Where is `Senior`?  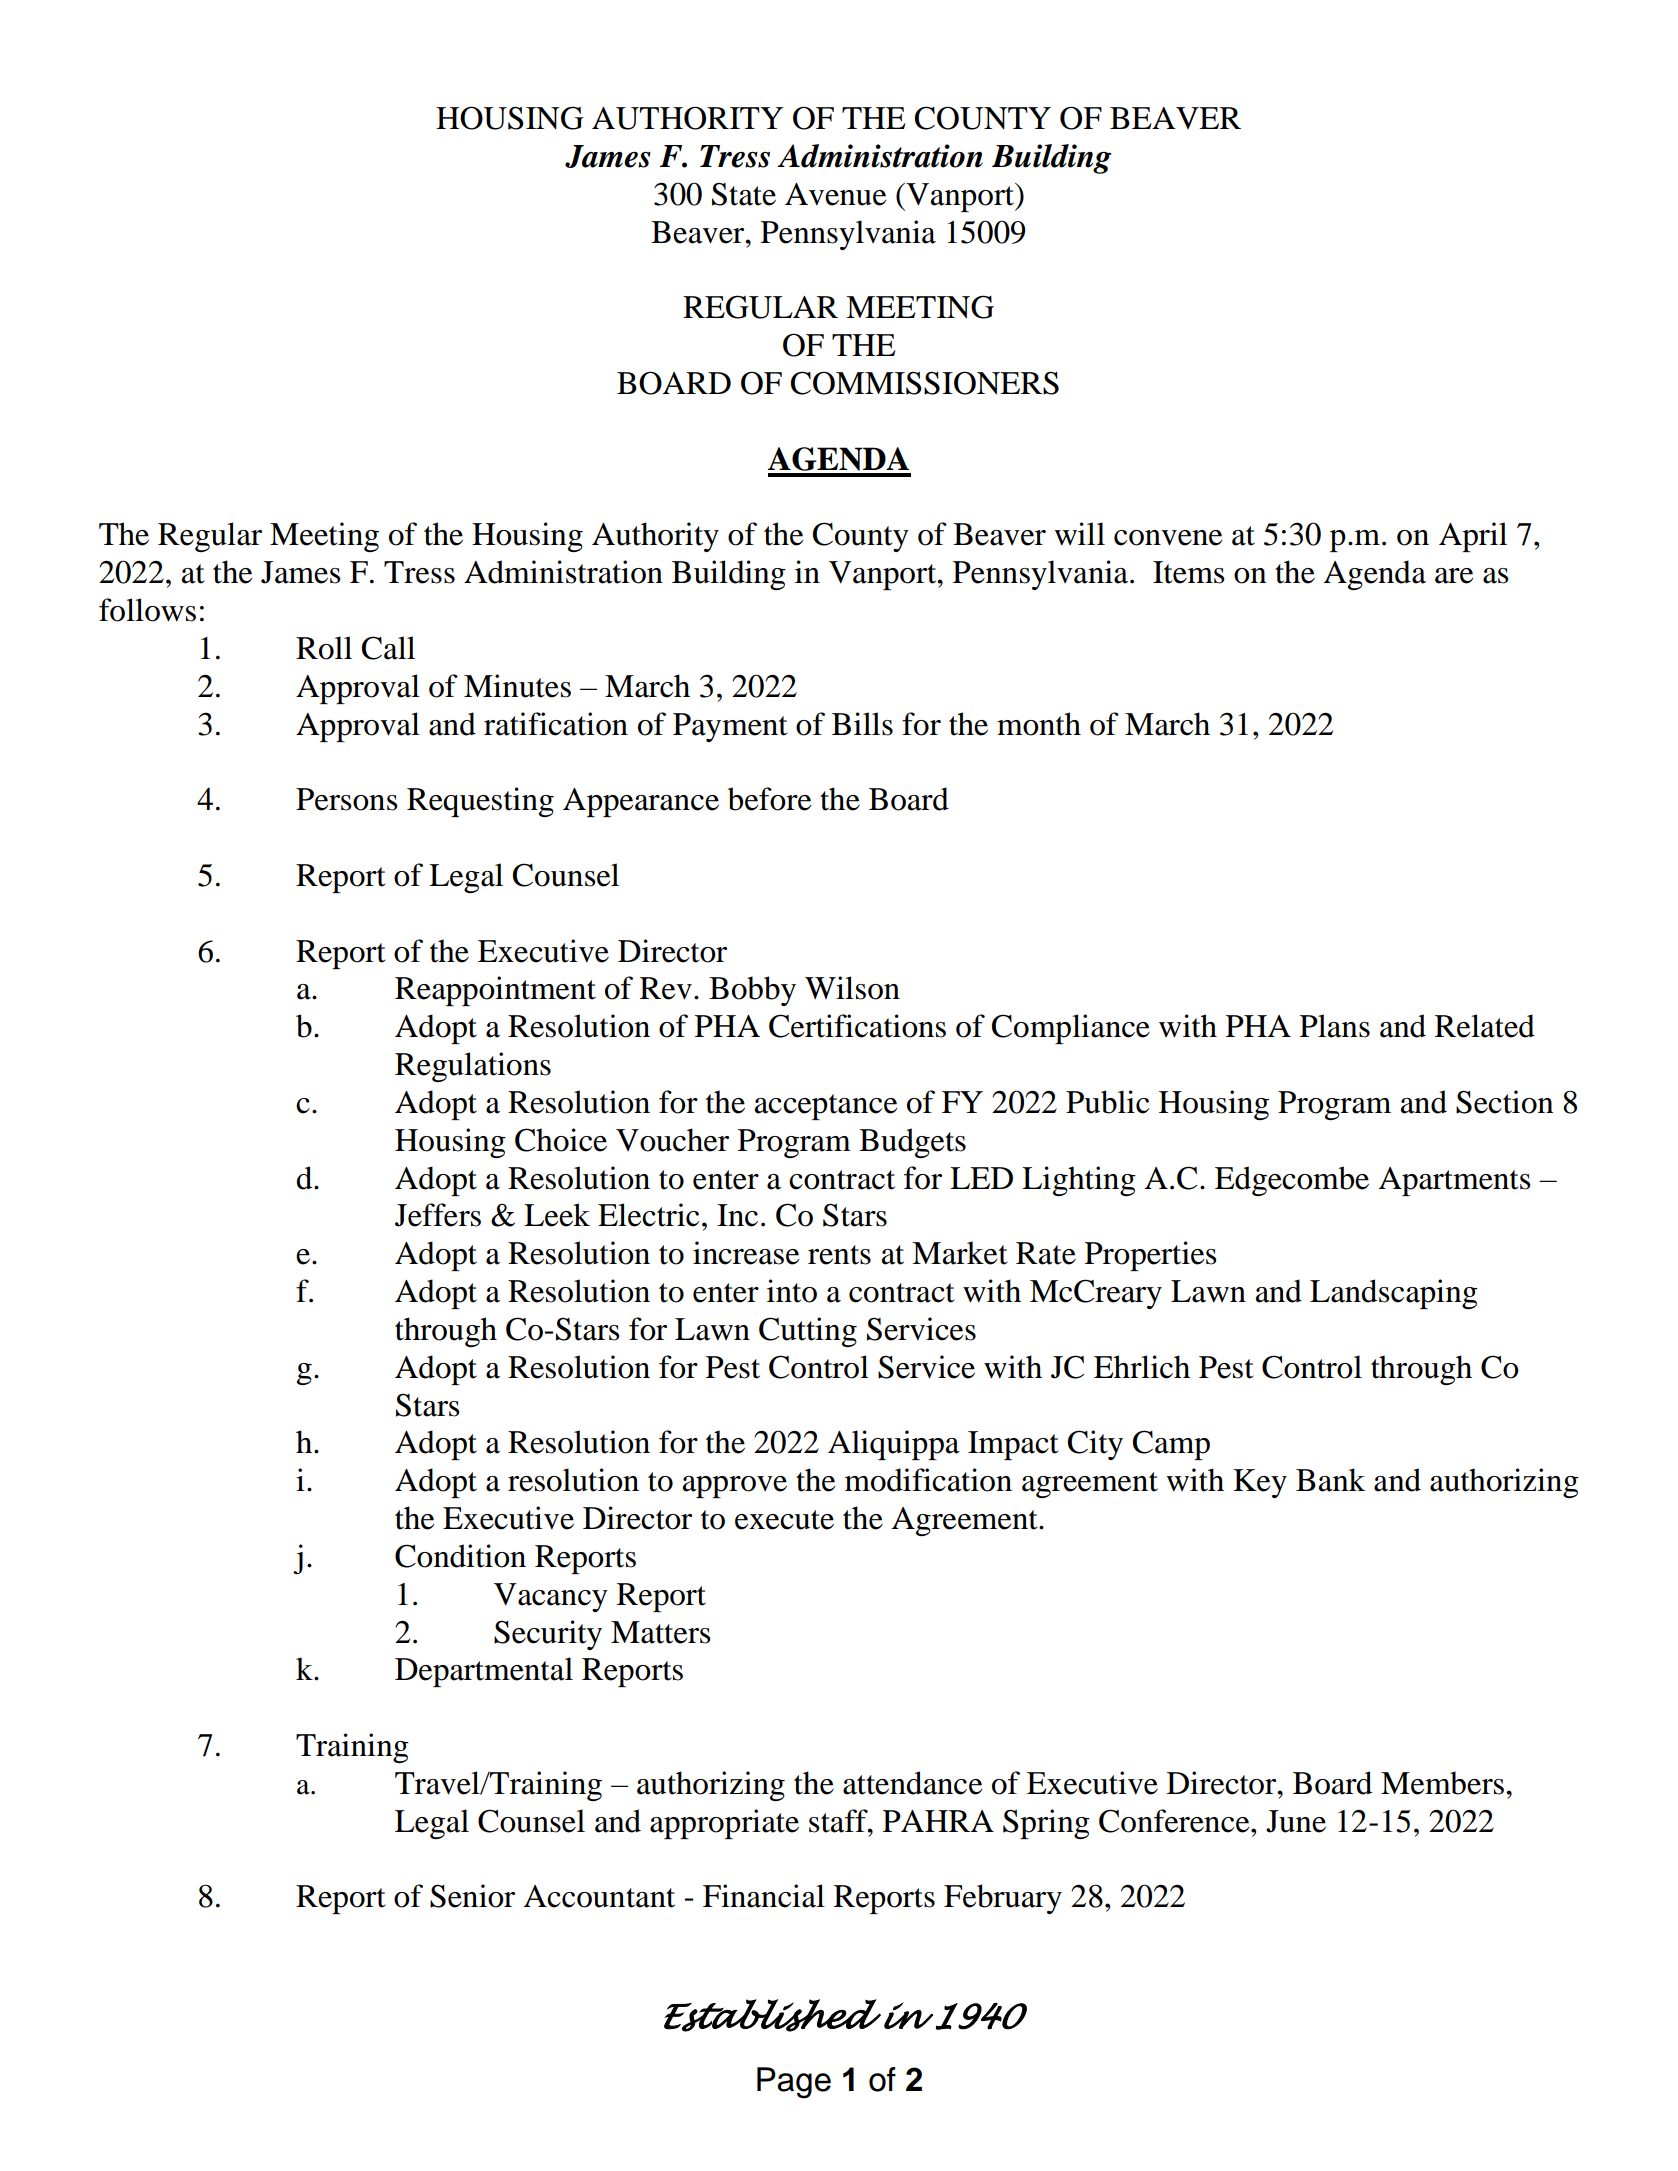
Senior is located at coordinates (472, 1896).
